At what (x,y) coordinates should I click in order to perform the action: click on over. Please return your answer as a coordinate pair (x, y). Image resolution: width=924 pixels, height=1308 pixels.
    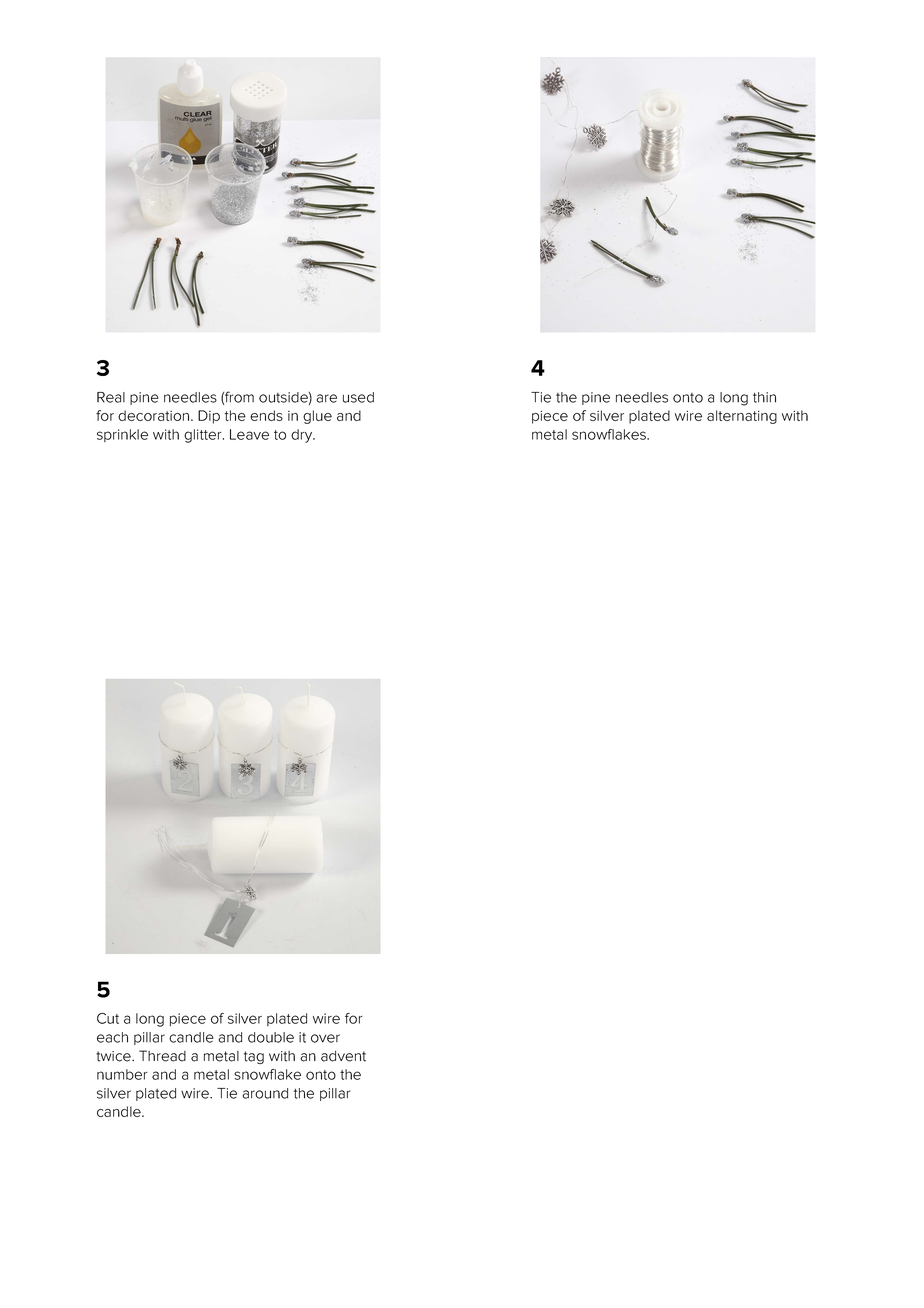
    Looking at the image, I should click on (325, 1038).
